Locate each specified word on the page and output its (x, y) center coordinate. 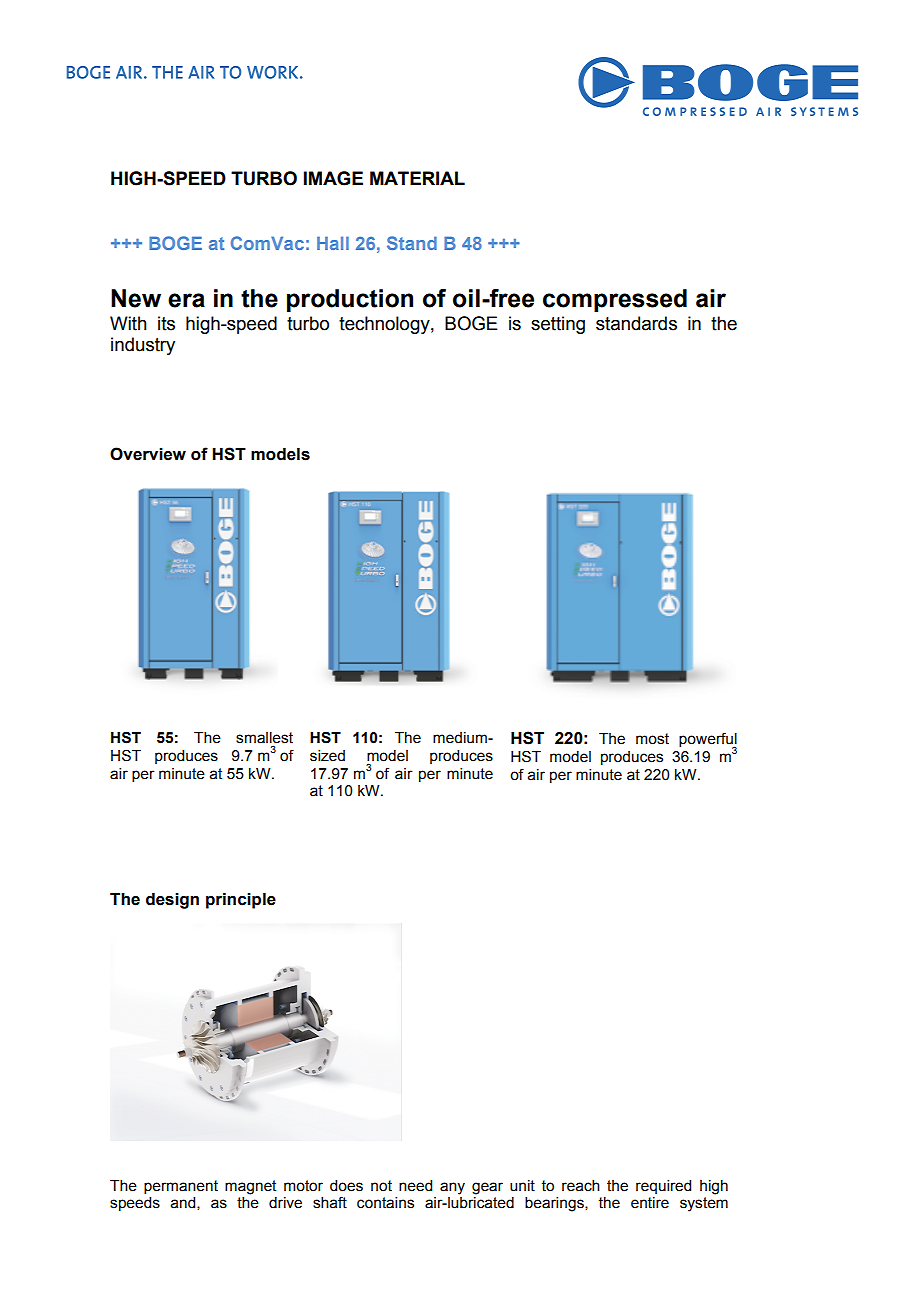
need (415, 1186)
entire (650, 1203)
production (350, 300)
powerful (708, 741)
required (663, 1187)
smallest (264, 738)
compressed (615, 300)
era (186, 300)
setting (558, 325)
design (172, 901)
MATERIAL (417, 178)
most (652, 739)
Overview (148, 454)
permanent (181, 1187)
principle (241, 901)
